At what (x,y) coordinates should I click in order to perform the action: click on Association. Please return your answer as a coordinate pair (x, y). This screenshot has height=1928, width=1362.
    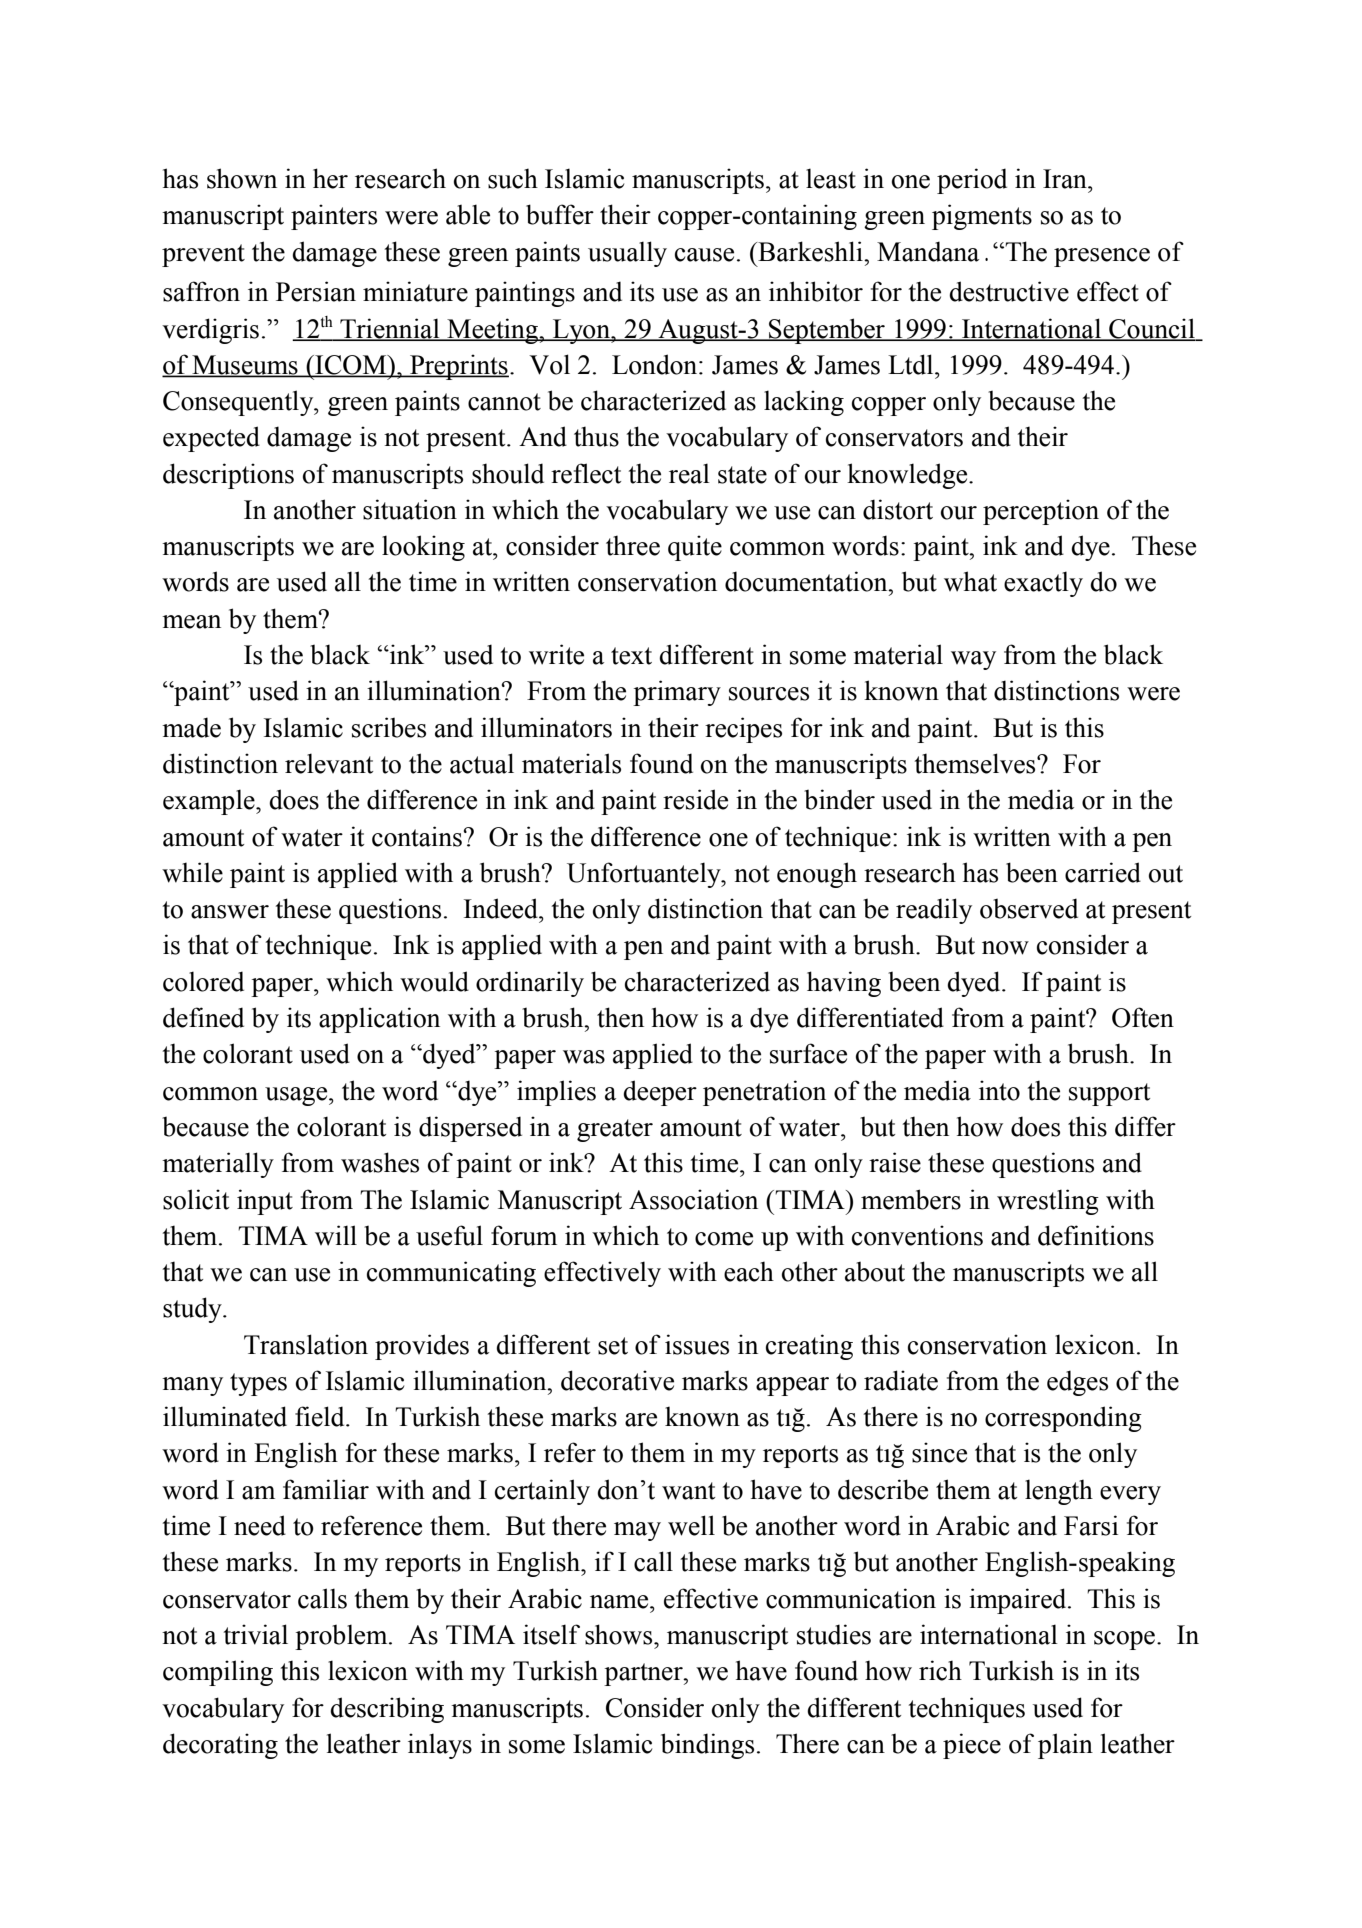
    Looking at the image, I should click on (693, 1199).
